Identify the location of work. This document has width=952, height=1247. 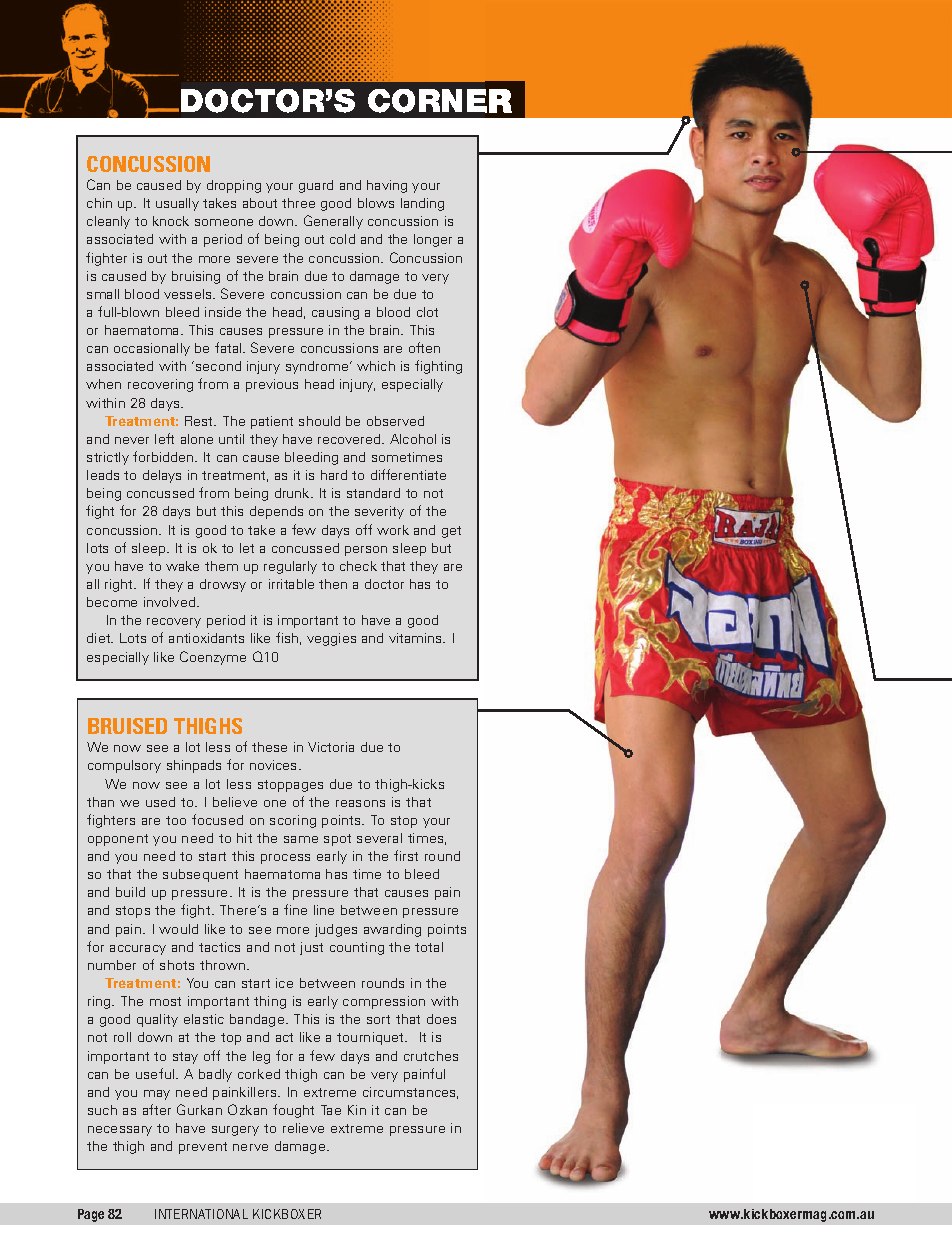
(393, 530).
